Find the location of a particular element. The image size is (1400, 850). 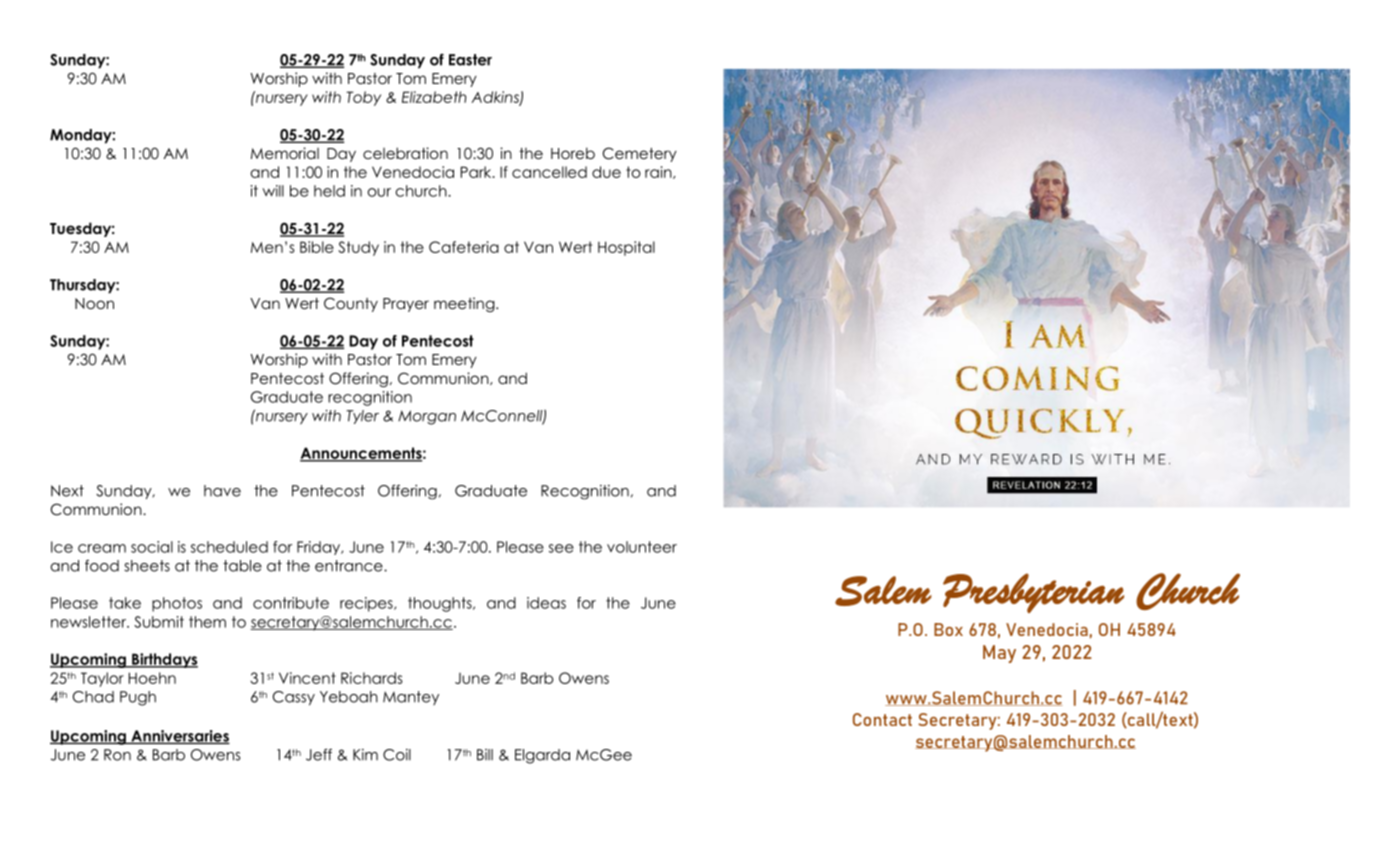

Noon is located at coordinates (94, 303).
